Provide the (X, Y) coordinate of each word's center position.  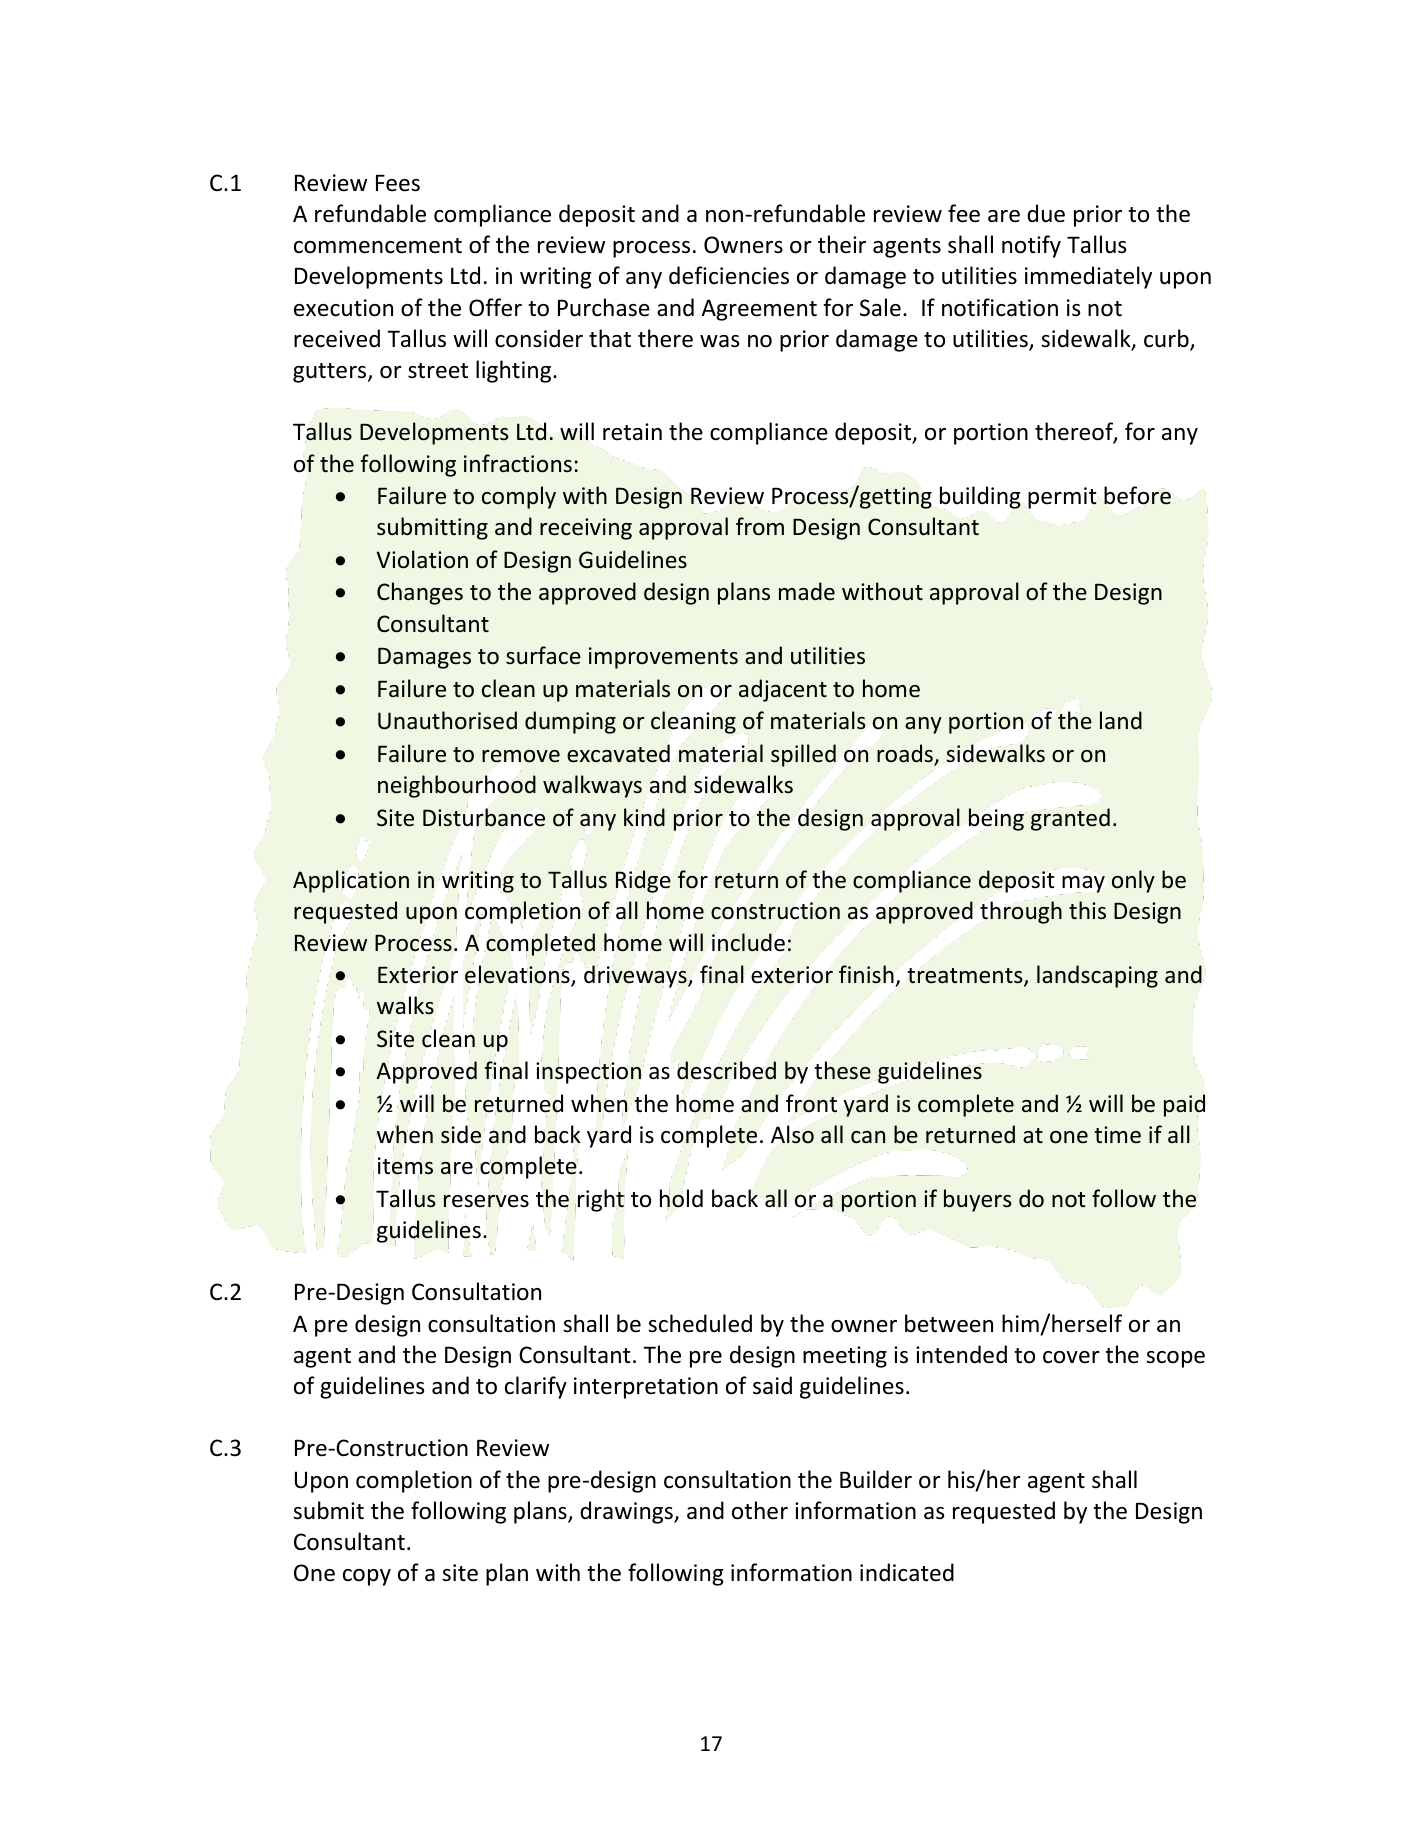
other (760, 1510)
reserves (486, 1202)
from (760, 526)
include (748, 942)
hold (681, 1198)
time (1117, 1134)
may (1083, 885)
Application (351, 881)
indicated (907, 1572)
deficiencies (729, 275)
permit (1062, 499)
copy (367, 1577)
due (1046, 213)
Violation (422, 559)
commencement (378, 246)
